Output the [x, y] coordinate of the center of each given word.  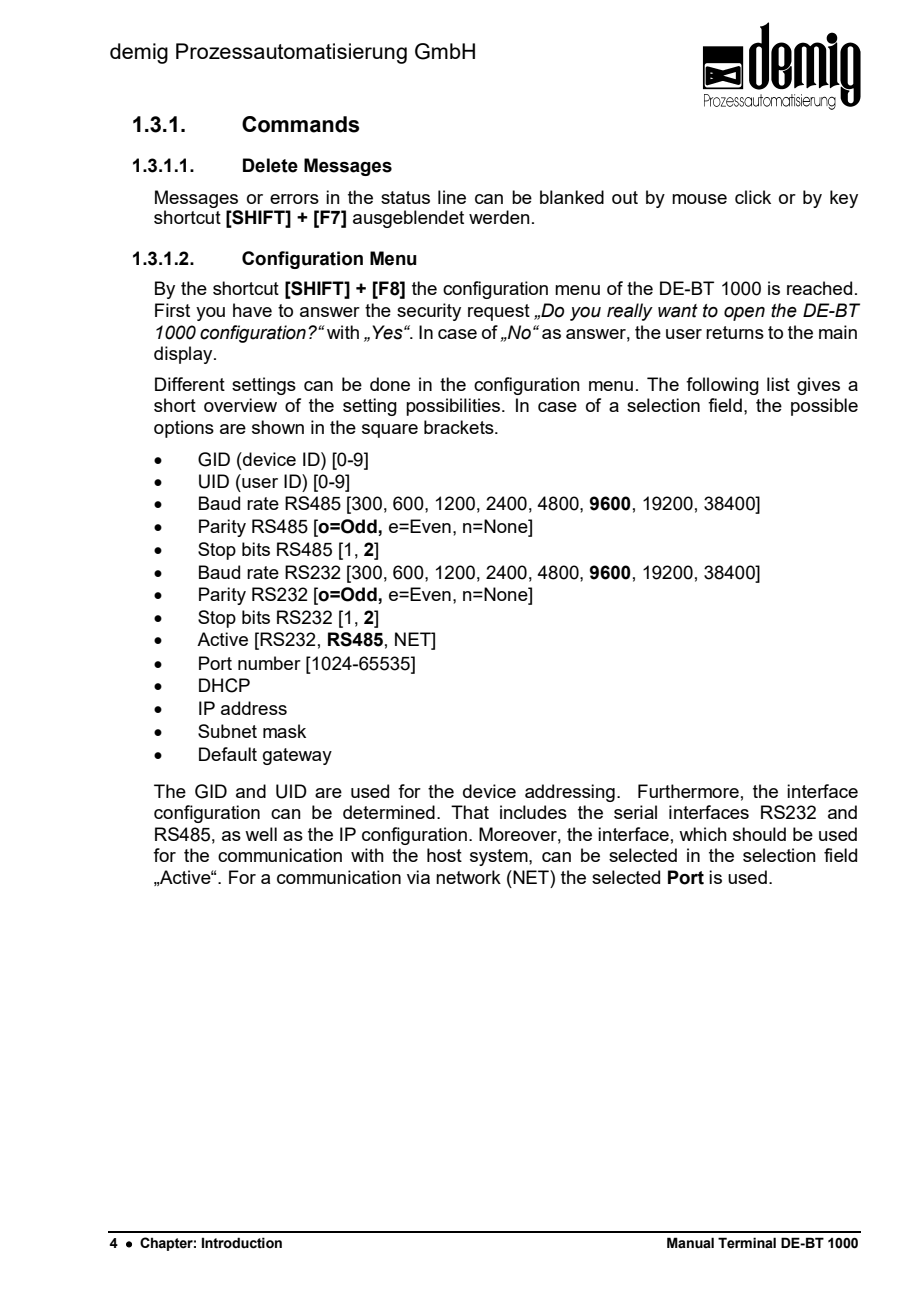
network [468, 877]
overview [240, 405]
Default [228, 754]
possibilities [454, 407]
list [778, 384]
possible [824, 407]
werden [499, 217]
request [499, 312]
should [759, 834]
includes [533, 812]
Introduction [242, 1243]
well [261, 834]
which [703, 834]
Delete [270, 165]
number [269, 663]
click [753, 197]
